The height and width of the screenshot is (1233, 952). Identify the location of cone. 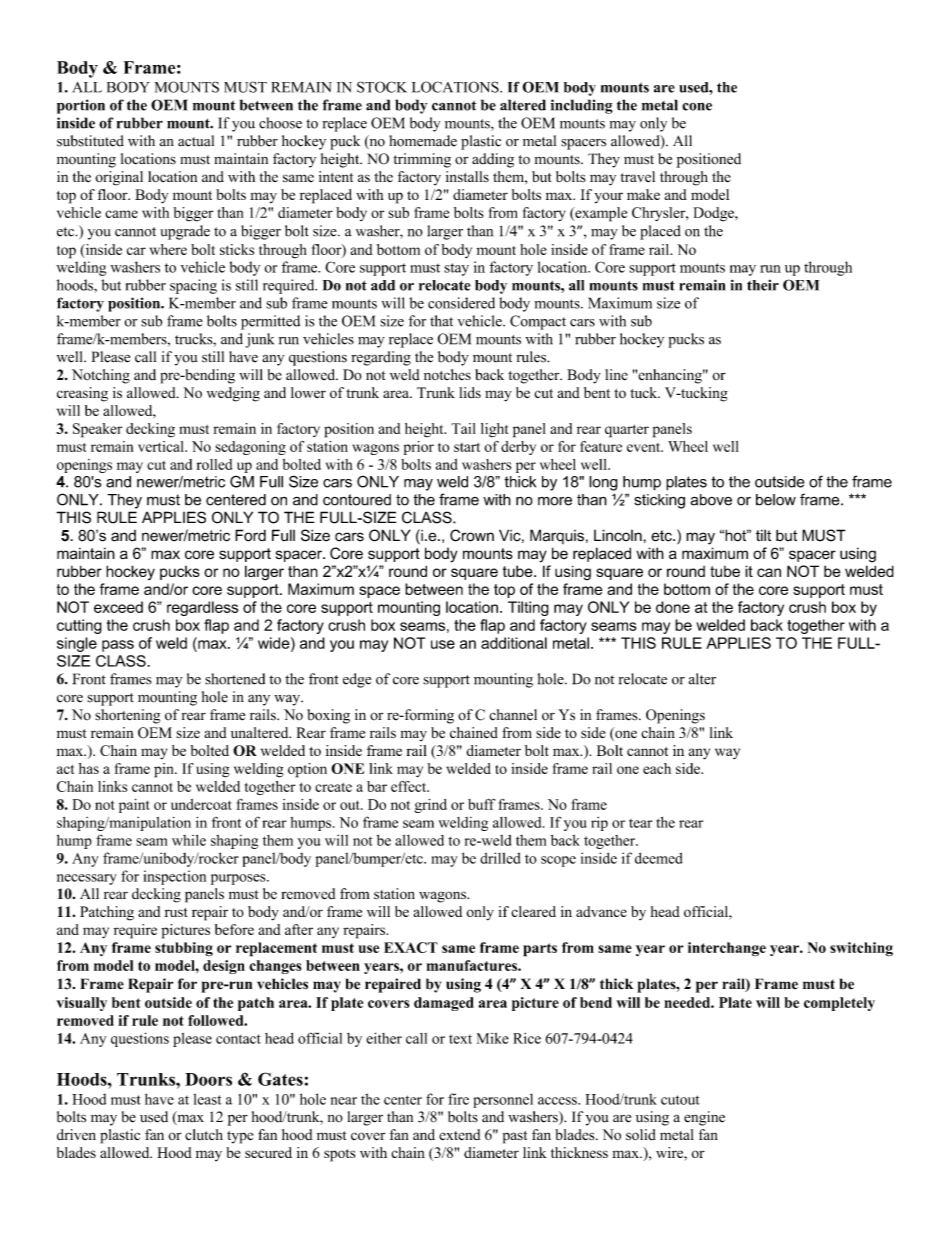
(697, 107).
